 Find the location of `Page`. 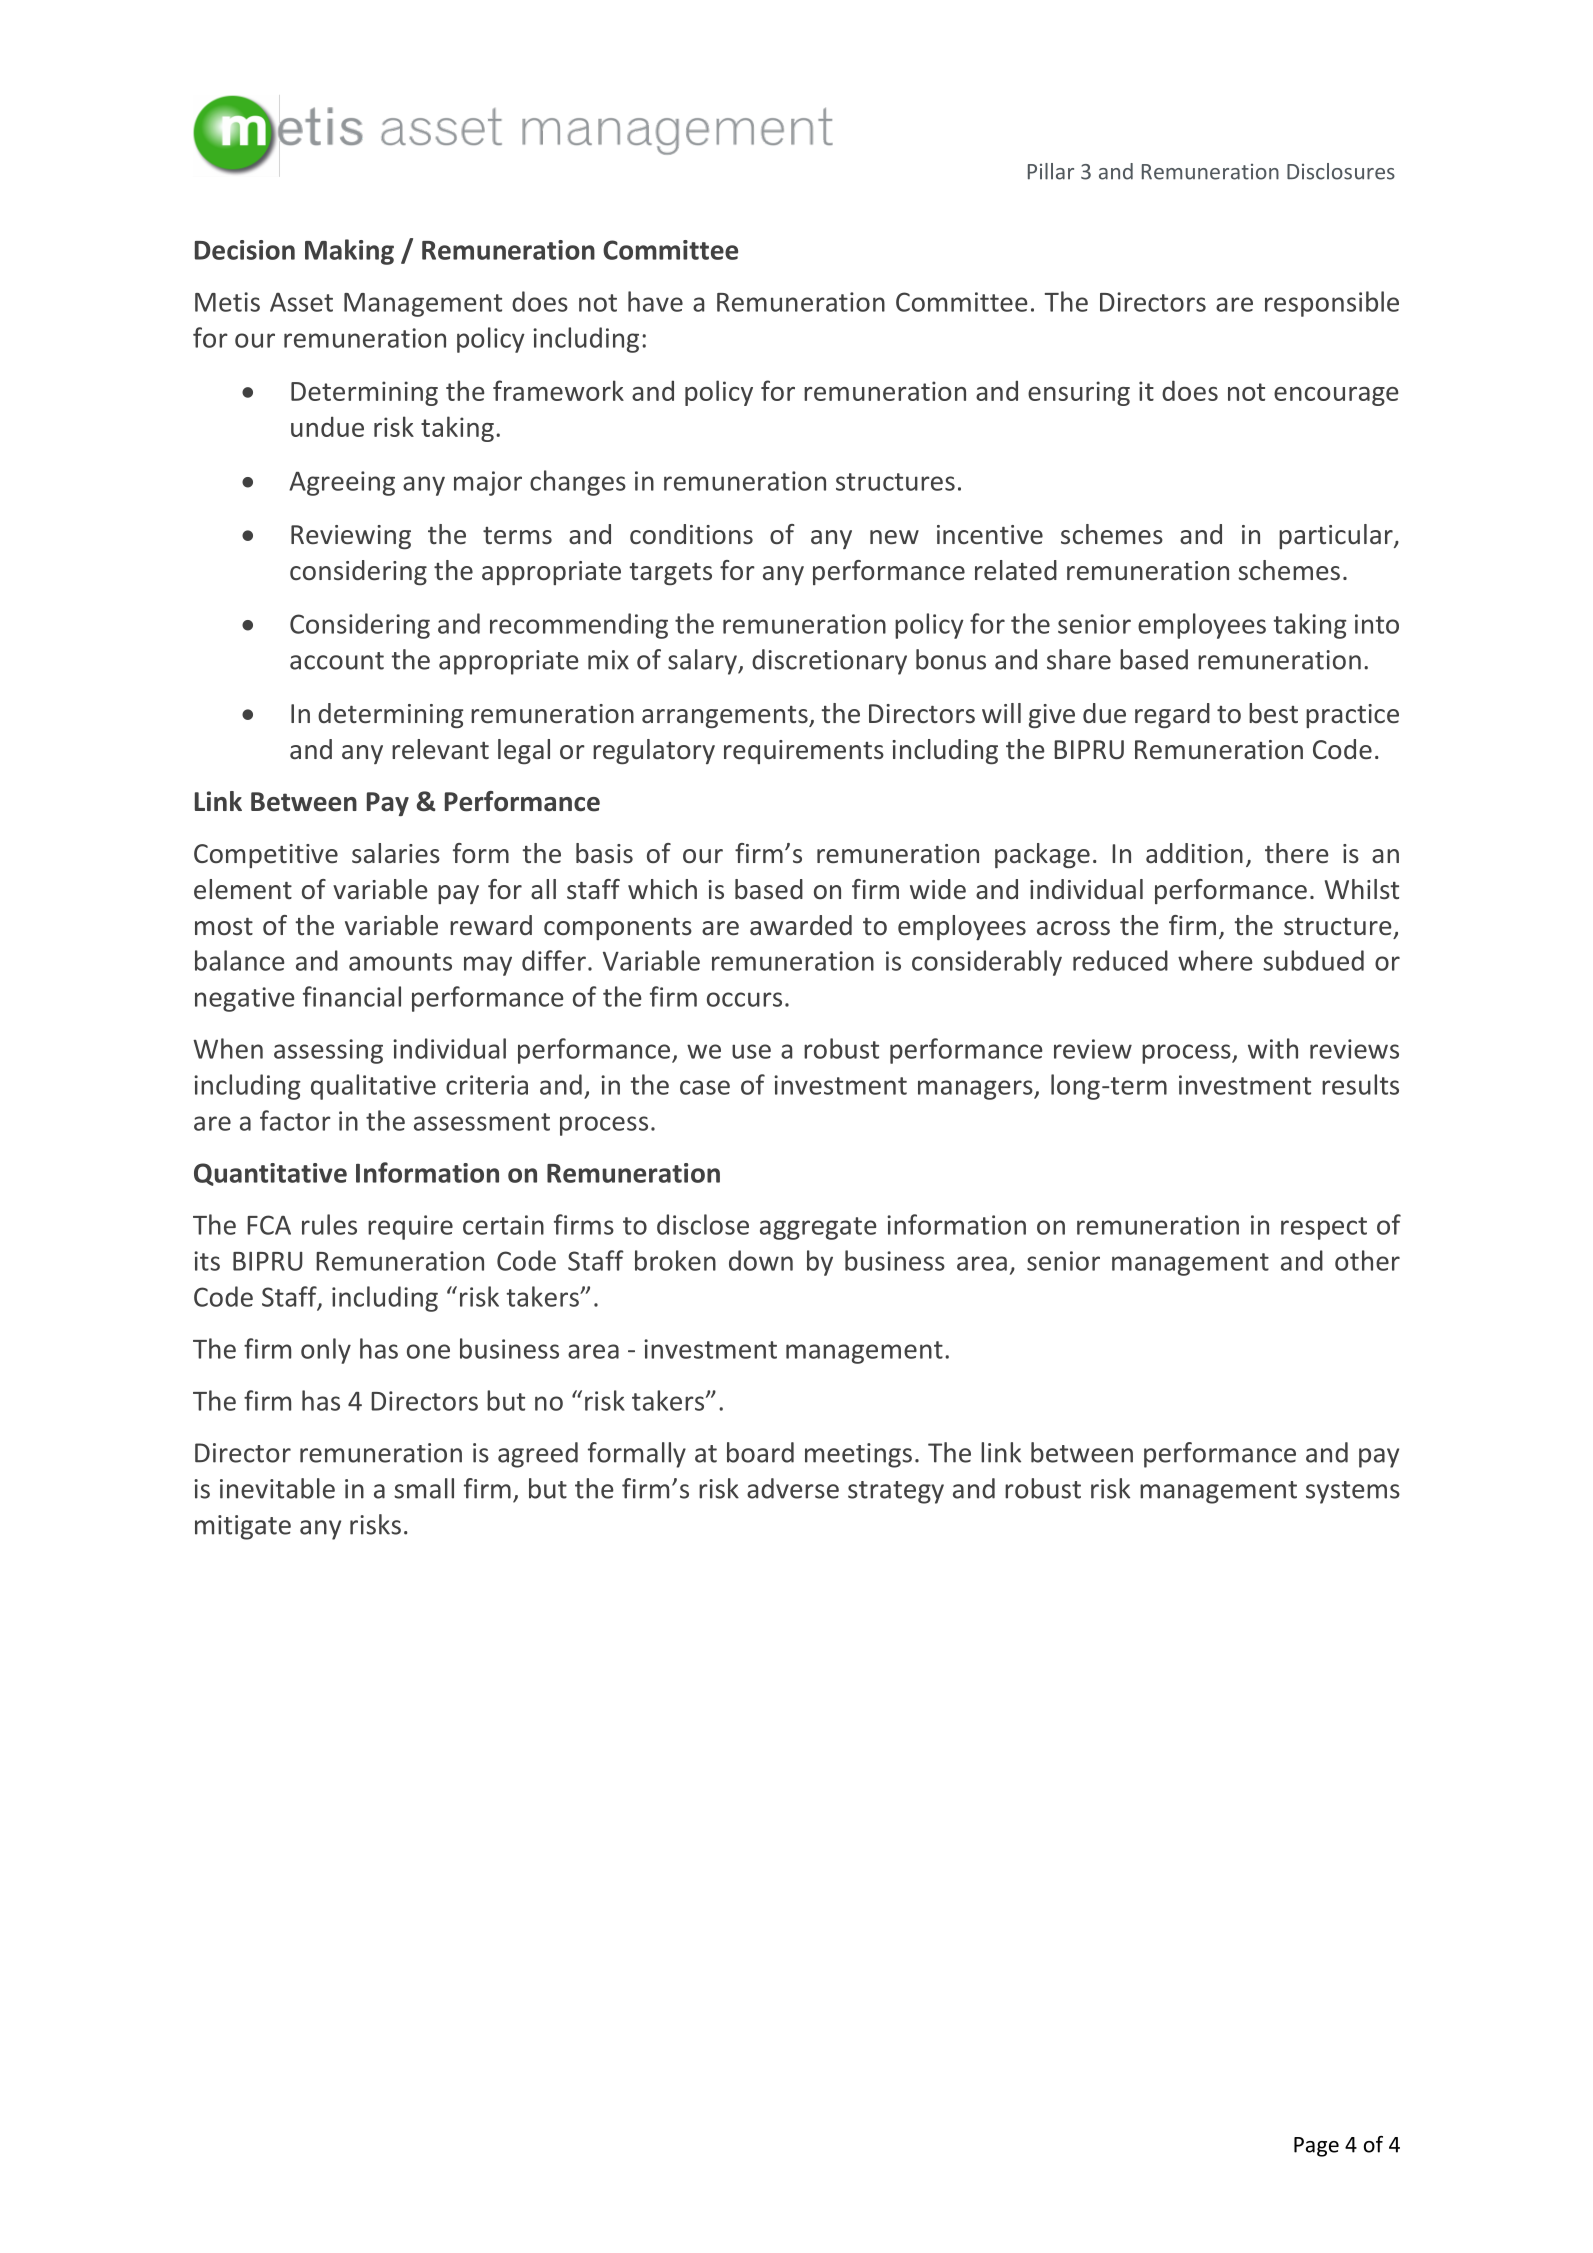

Page is located at coordinates (1316, 2147).
